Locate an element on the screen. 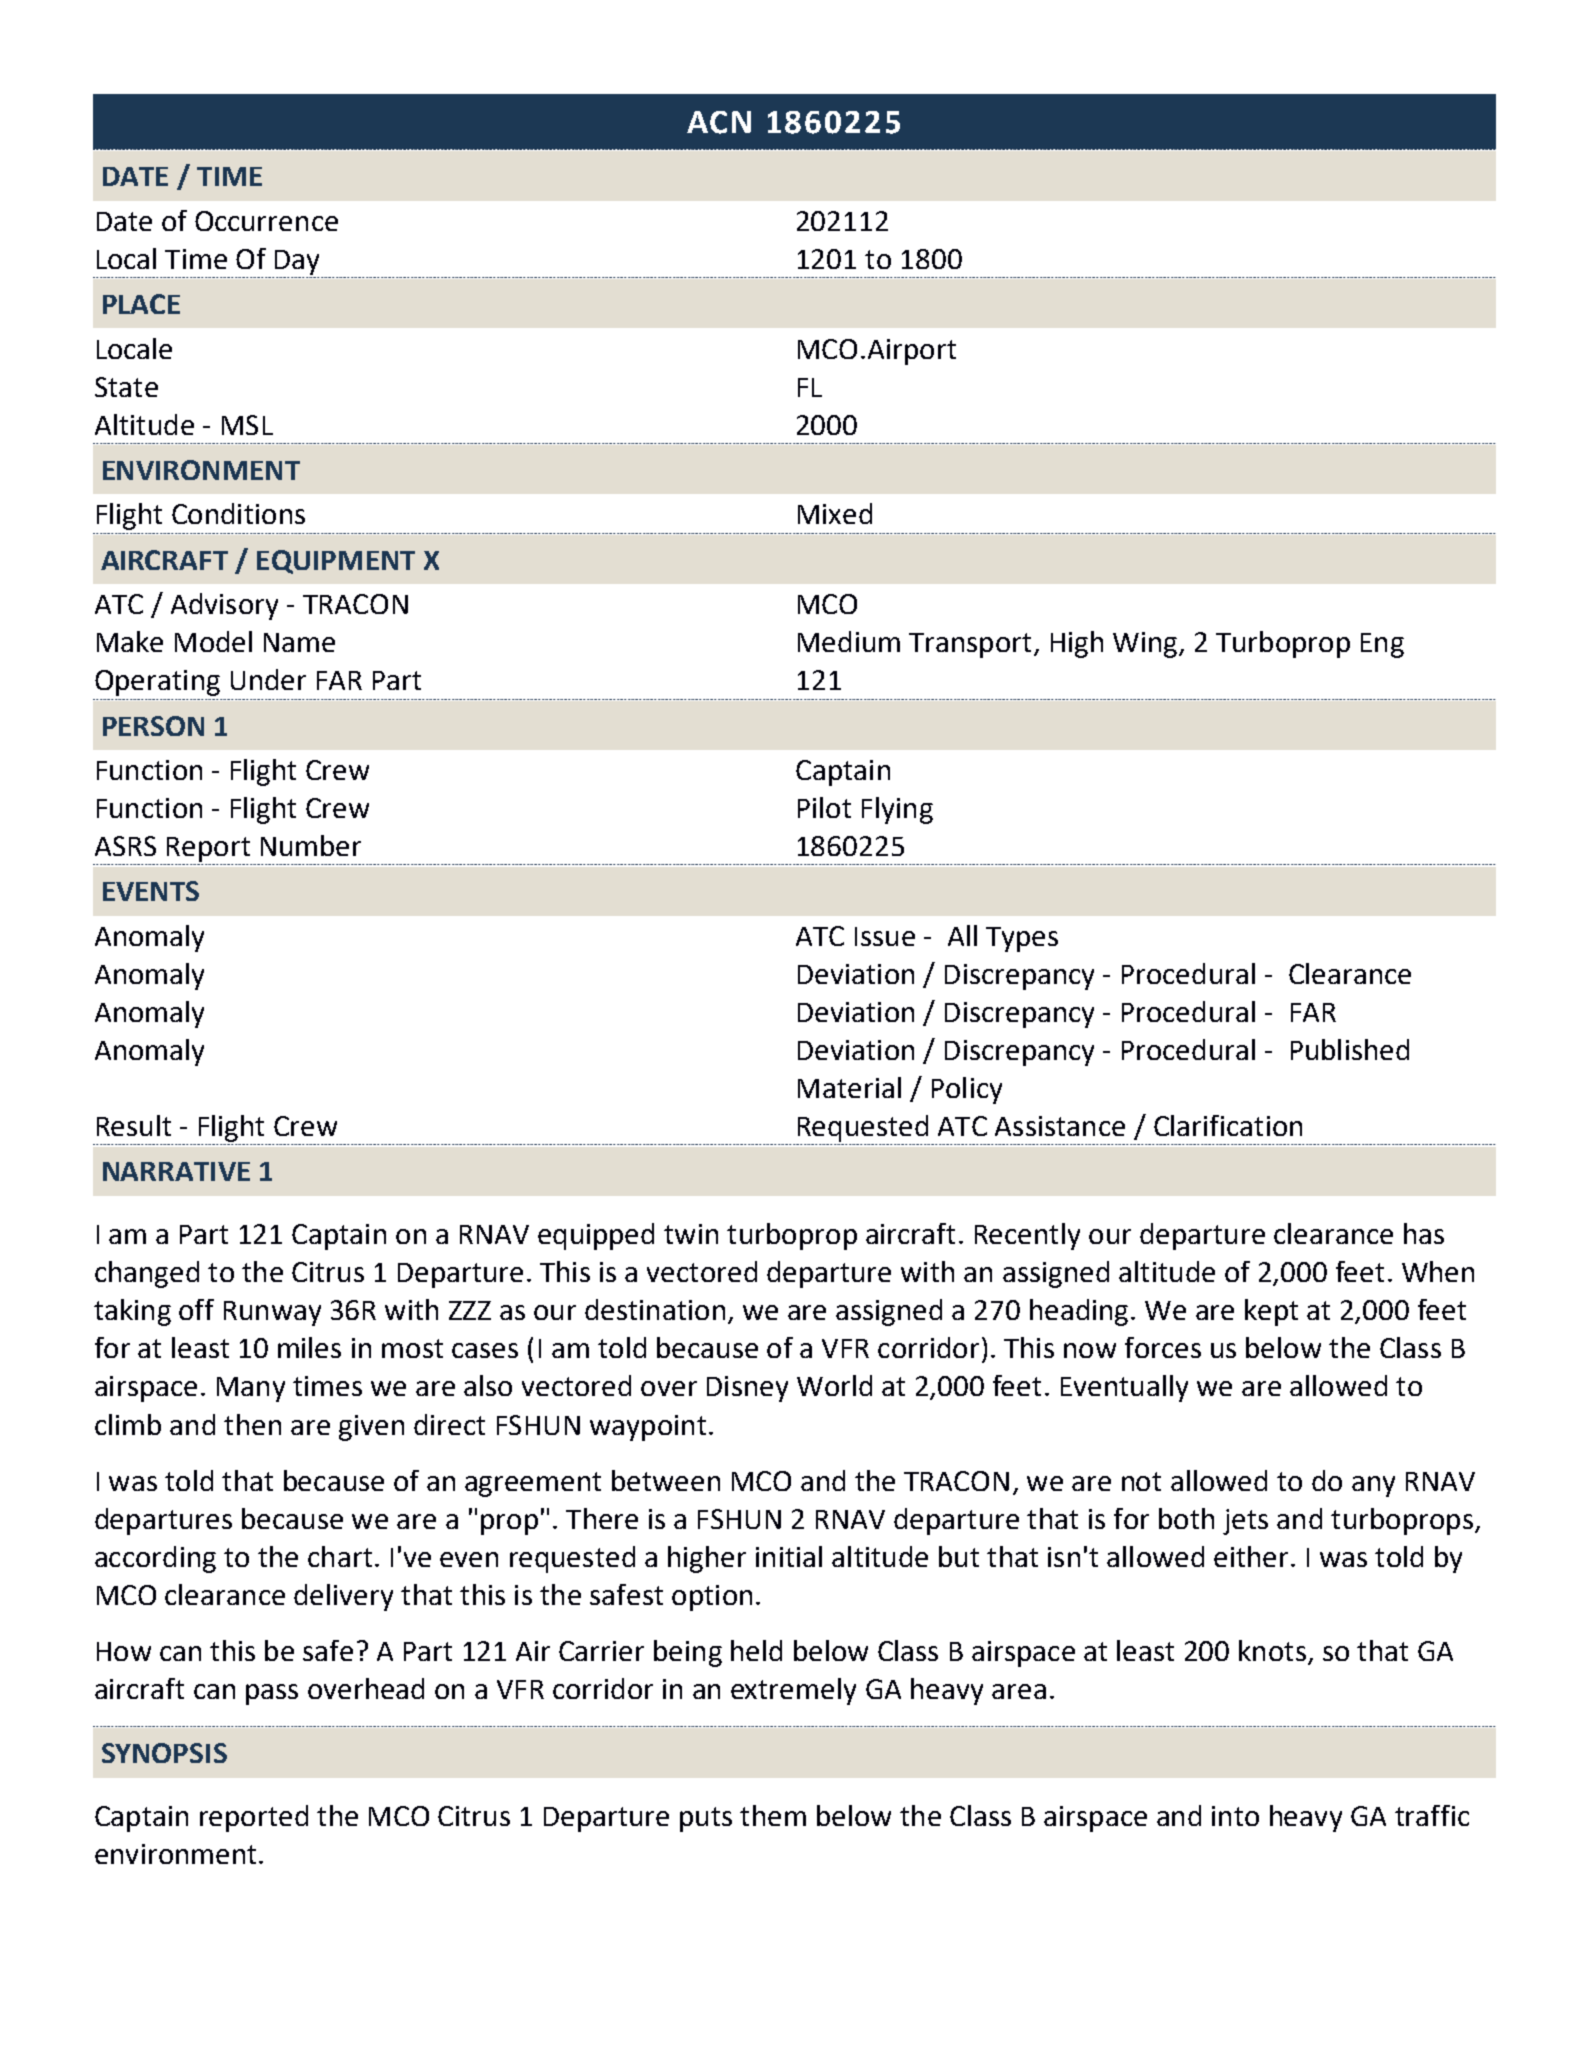 The height and width of the screenshot is (2058, 1590). Eng is located at coordinates (1382, 645).
